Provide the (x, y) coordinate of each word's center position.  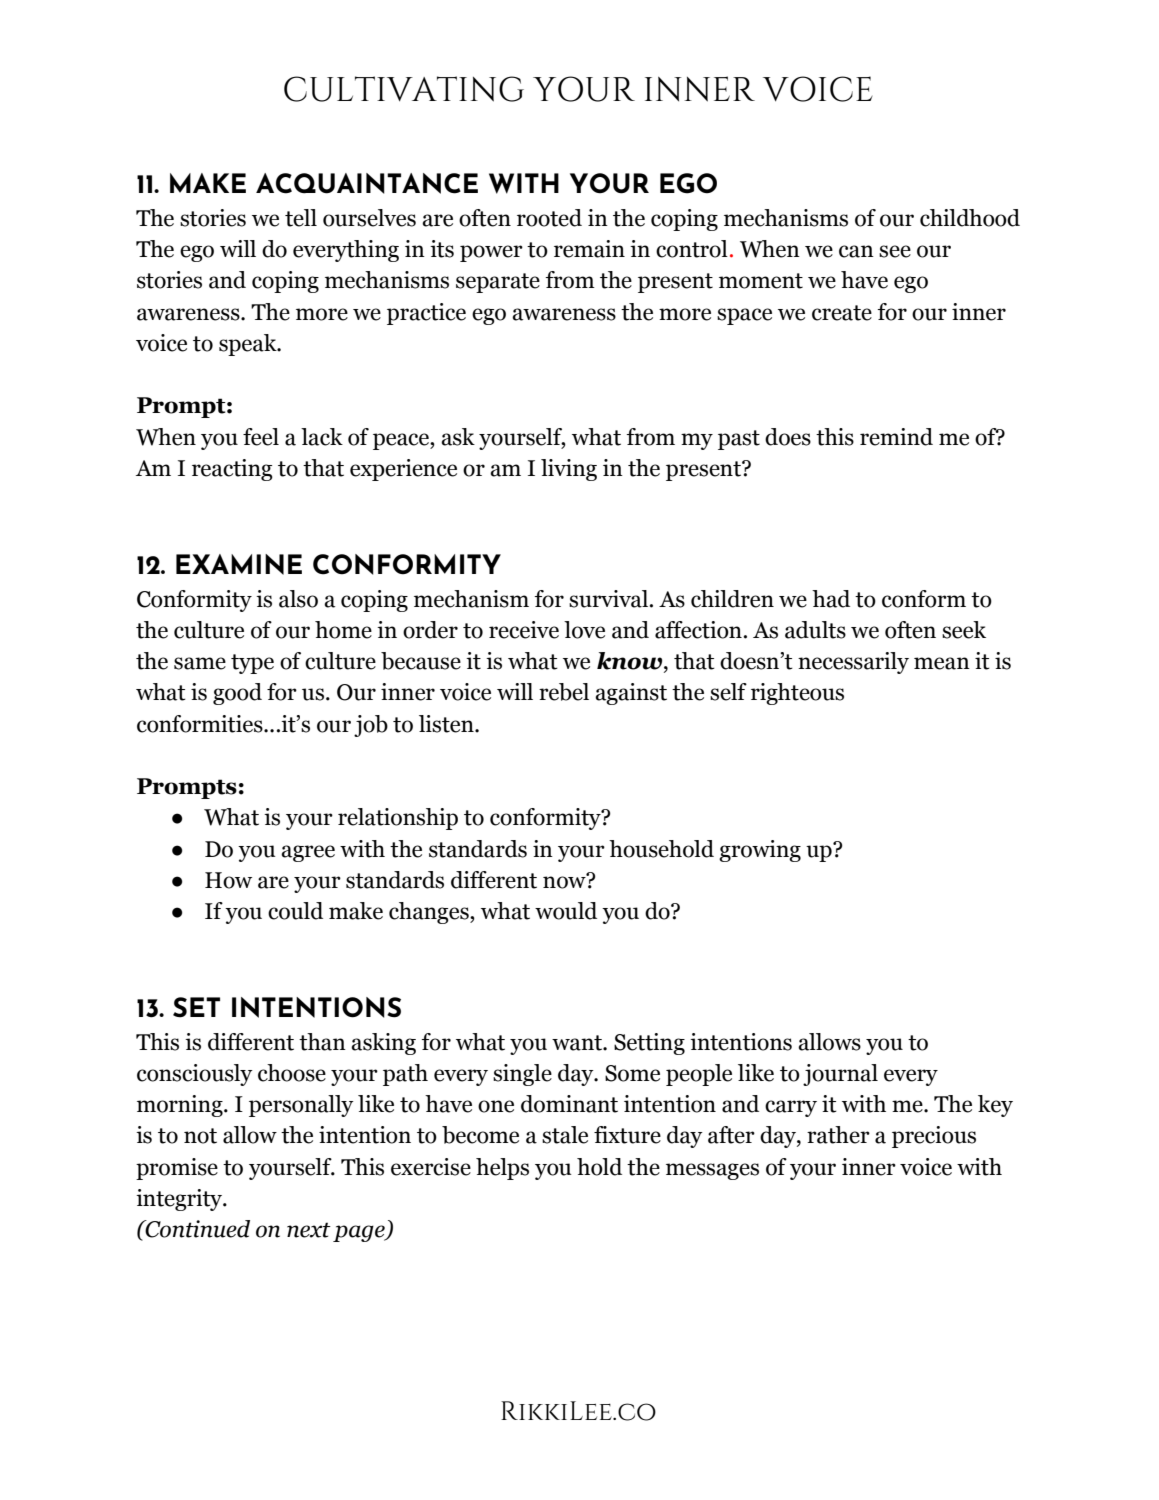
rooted (549, 218)
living (569, 470)
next (309, 1230)
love (584, 630)
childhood (970, 218)
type (252, 664)
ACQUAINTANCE (367, 183)
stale (565, 1135)
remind (896, 437)
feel (261, 437)
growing (760, 851)
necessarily (853, 663)
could (295, 911)
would (566, 911)
